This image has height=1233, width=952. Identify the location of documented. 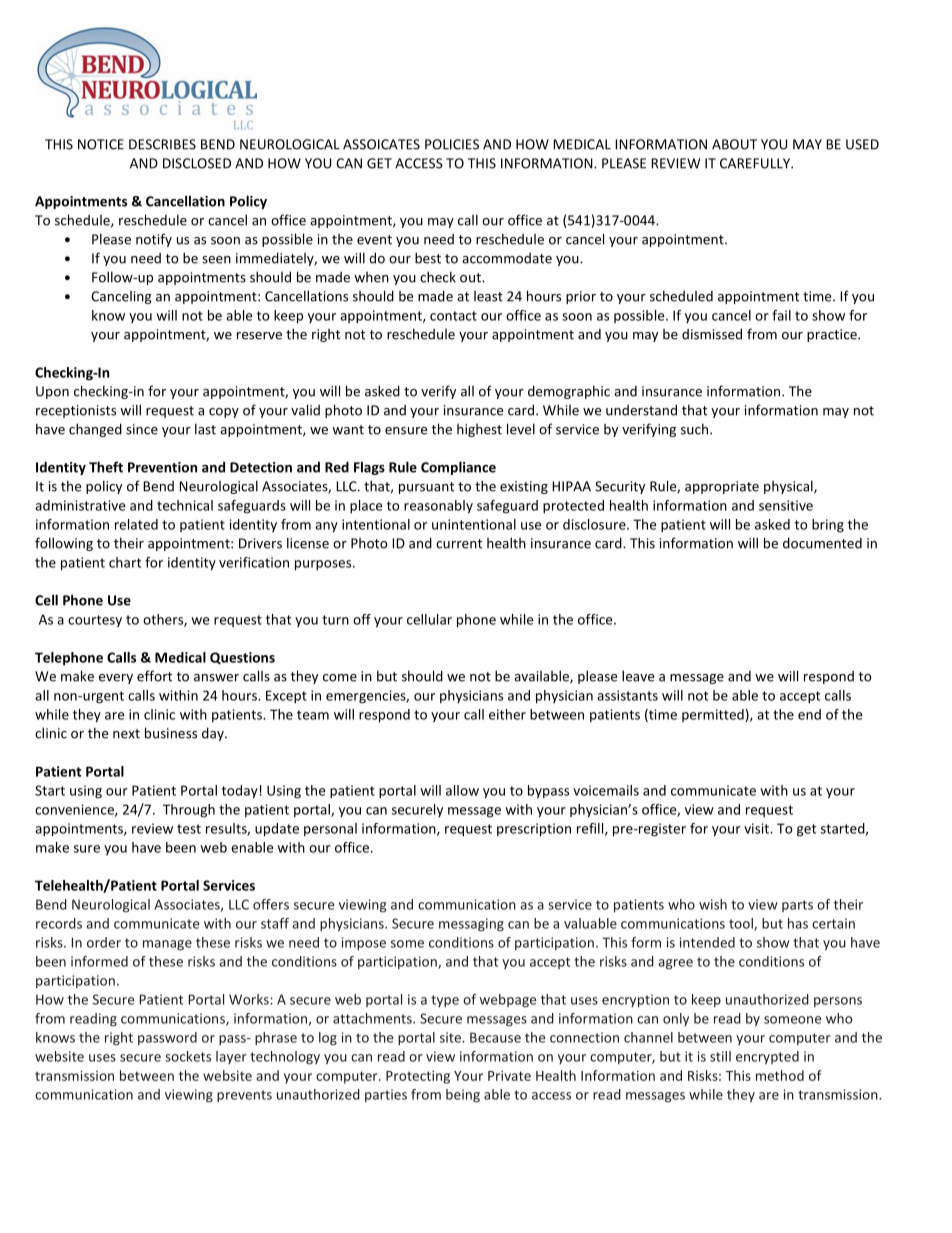
(822, 543).
